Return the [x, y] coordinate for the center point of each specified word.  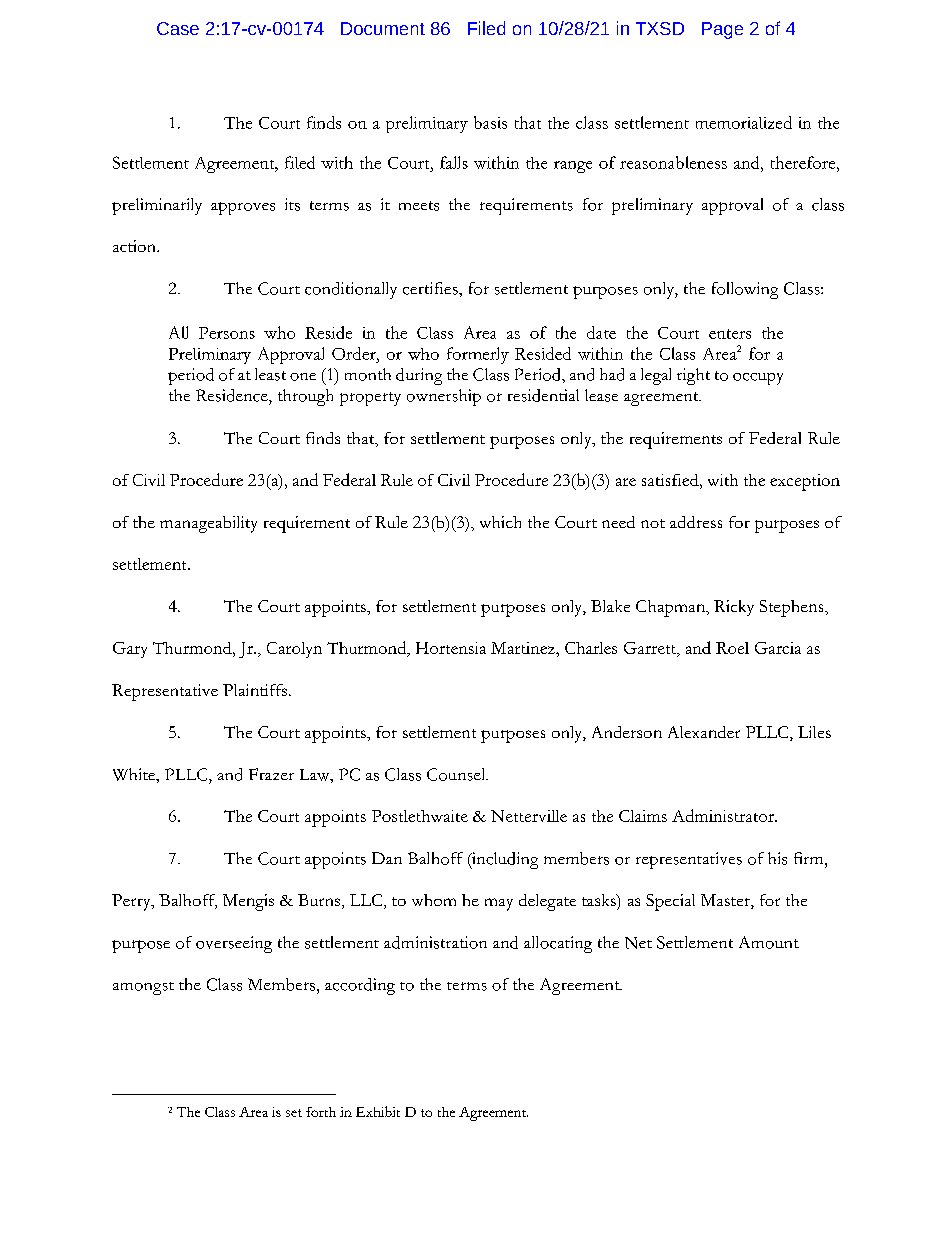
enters [730, 334]
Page [722, 30]
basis [490, 122]
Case [178, 28]
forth [321, 1112]
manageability [208, 524]
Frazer [271, 774]
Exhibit [378, 1111]
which [500, 522]
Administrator [724, 815]
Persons [227, 333]
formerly [478, 355]
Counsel [457, 774]
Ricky [734, 608]
